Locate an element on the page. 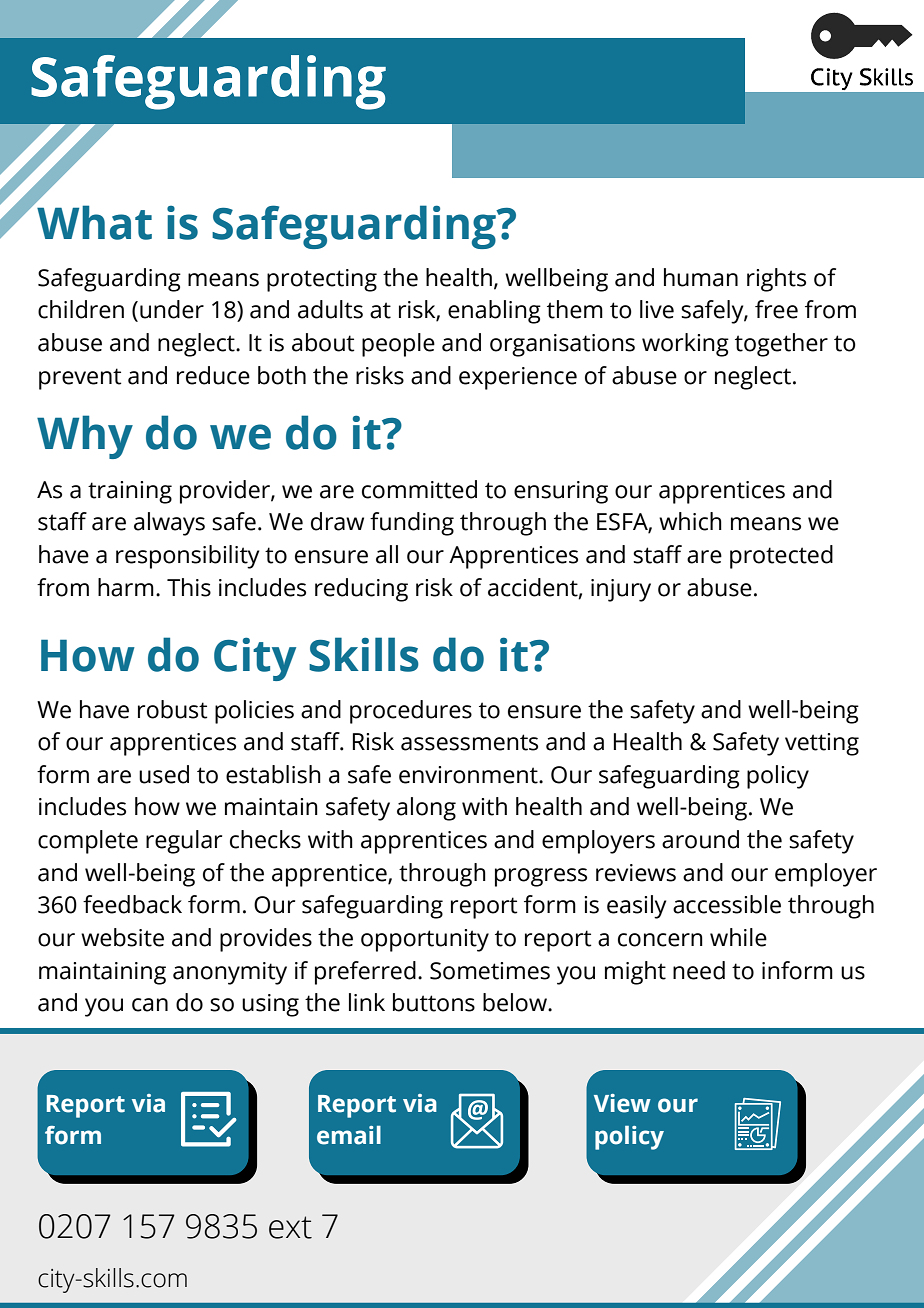 The image size is (924, 1308). email is located at coordinates (349, 1135).
